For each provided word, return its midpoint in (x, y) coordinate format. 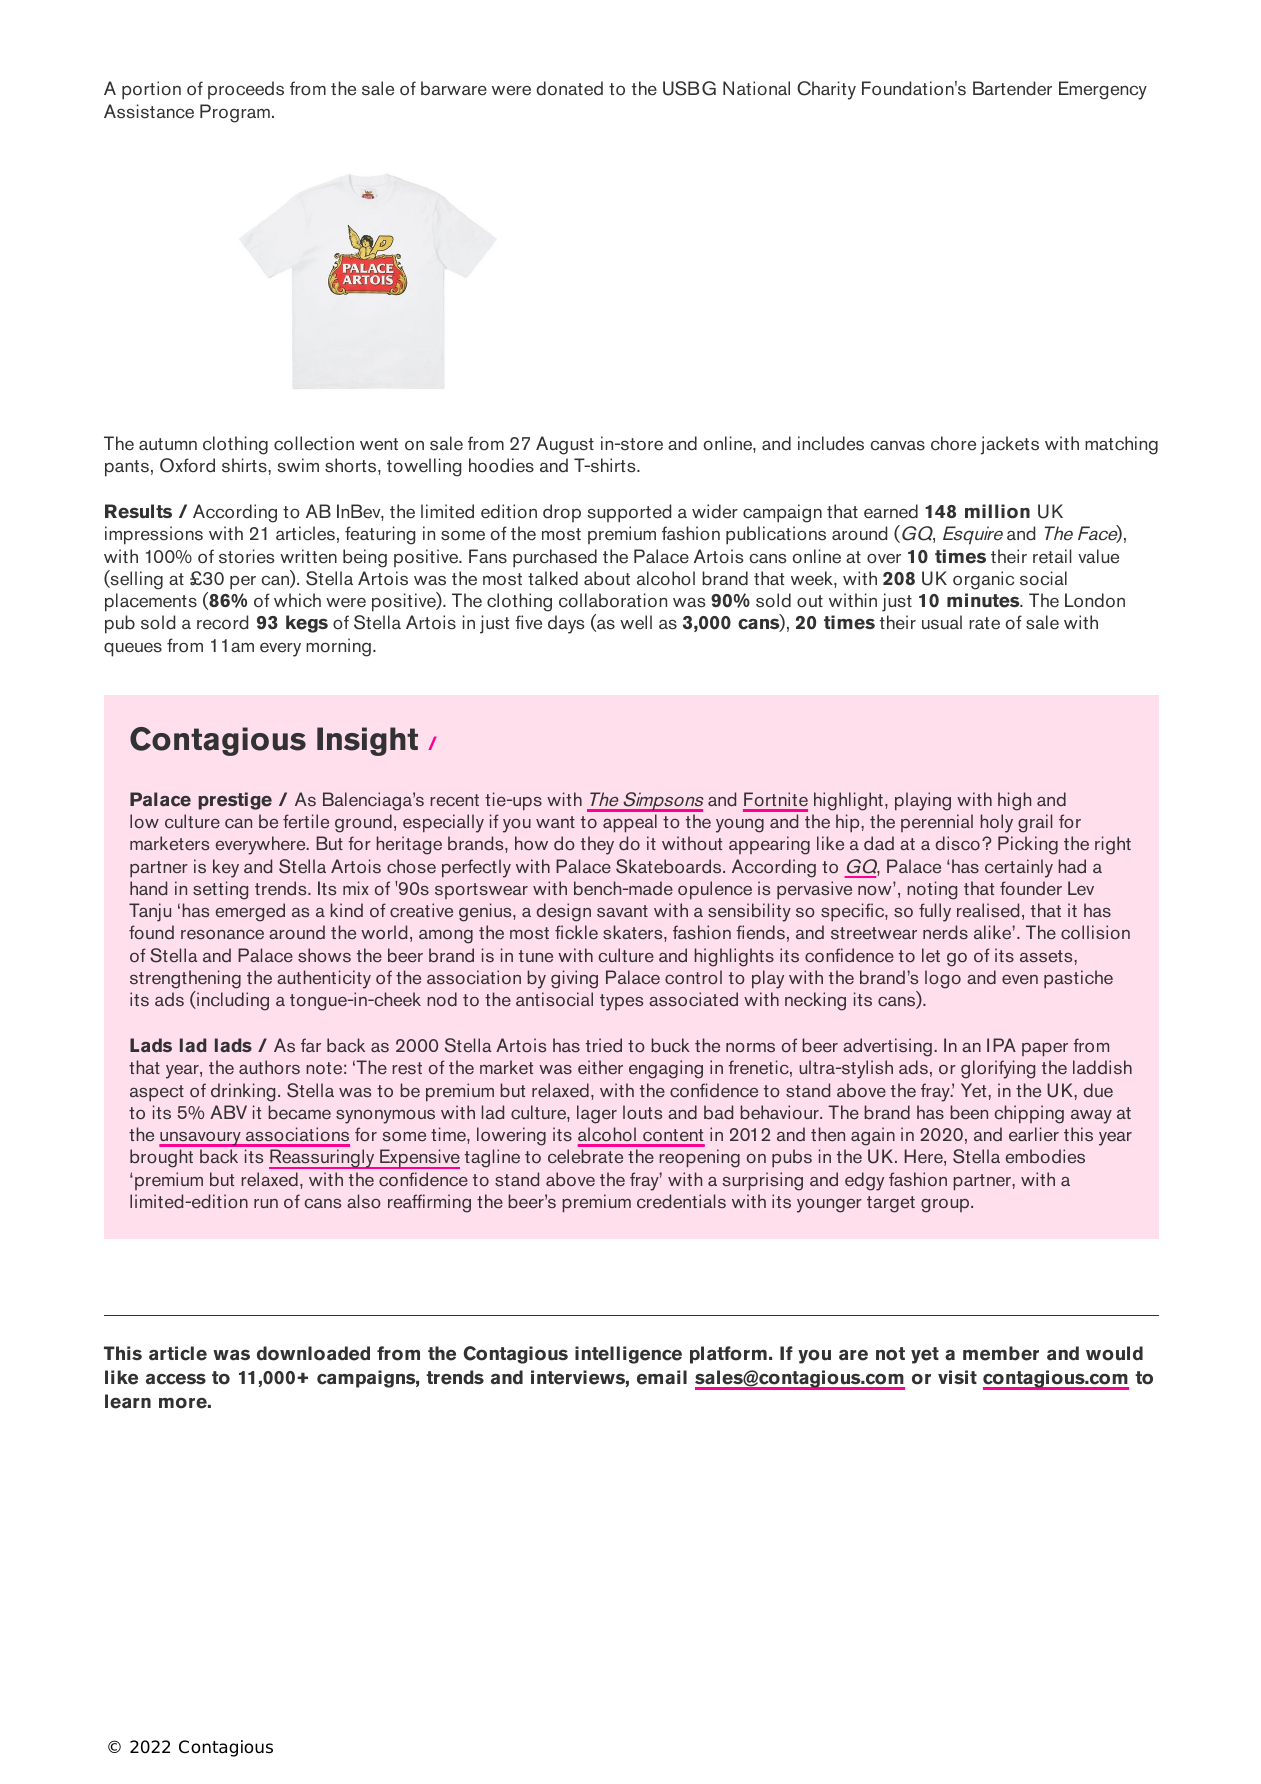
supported (629, 513)
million (997, 511)
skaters (634, 932)
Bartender (1012, 88)
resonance (222, 935)
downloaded (313, 1353)
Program (235, 113)
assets (1047, 956)
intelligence (628, 1355)
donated (569, 88)
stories (247, 556)
